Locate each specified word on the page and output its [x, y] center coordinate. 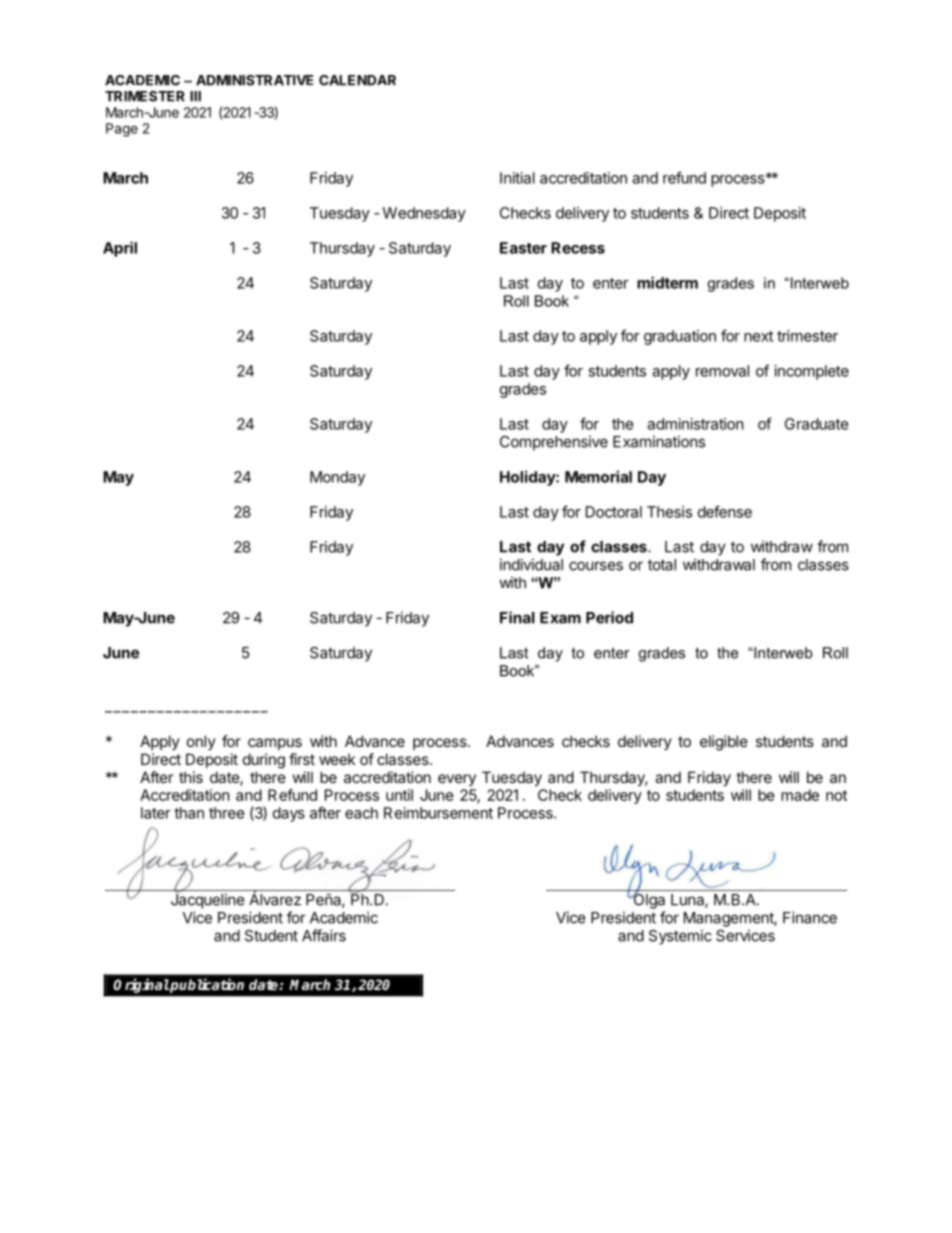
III [195, 96]
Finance [810, 917]
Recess [578, 248]
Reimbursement [438, 813]
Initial [517, 178]
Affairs [324, 935]
